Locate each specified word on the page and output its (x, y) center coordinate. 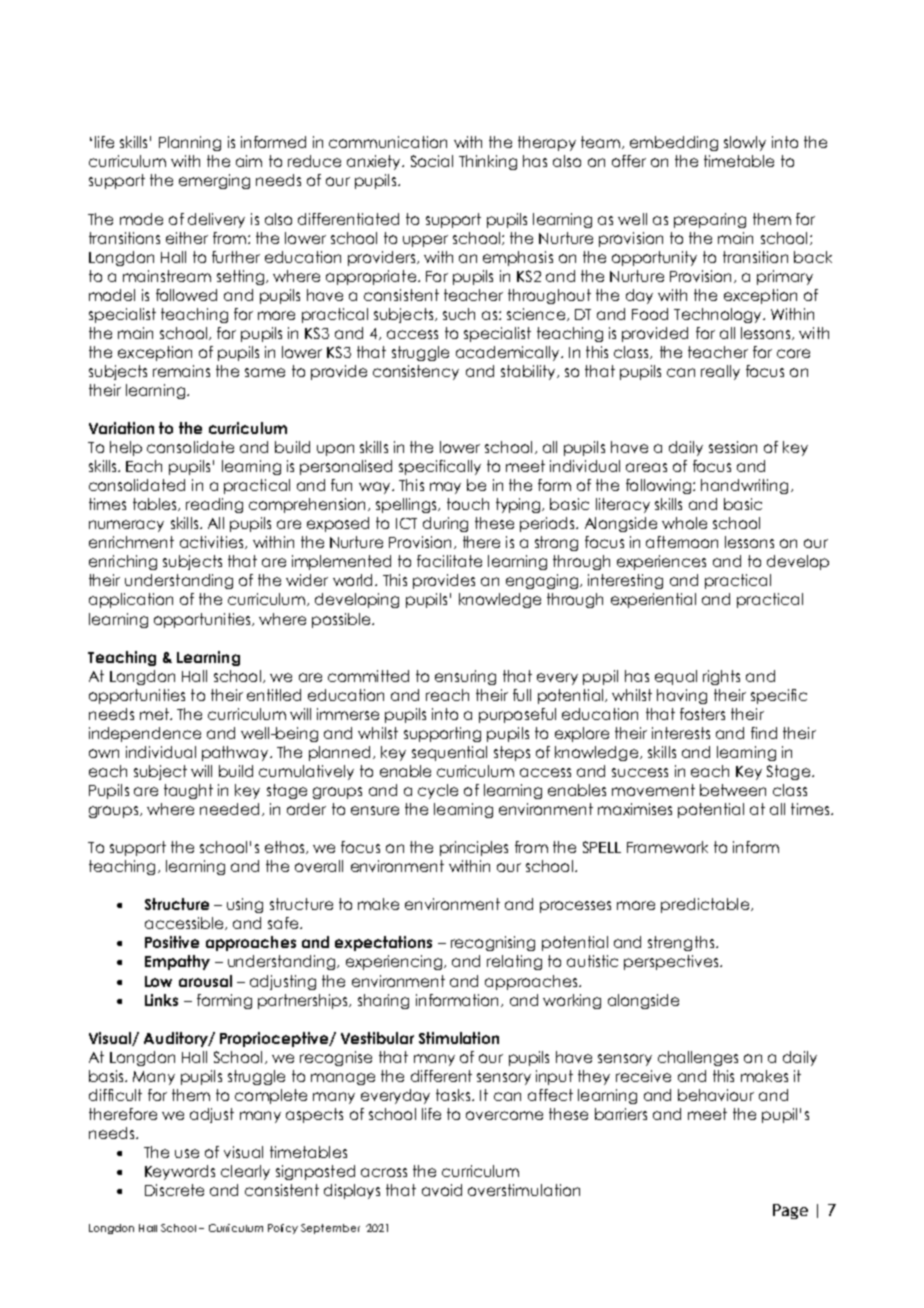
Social (432, 161)
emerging (214, 181)
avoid (442, 1190)
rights (721, 677)
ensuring (465, 677)
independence (145, 734)
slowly (745, 143)
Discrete (174, 1190)
